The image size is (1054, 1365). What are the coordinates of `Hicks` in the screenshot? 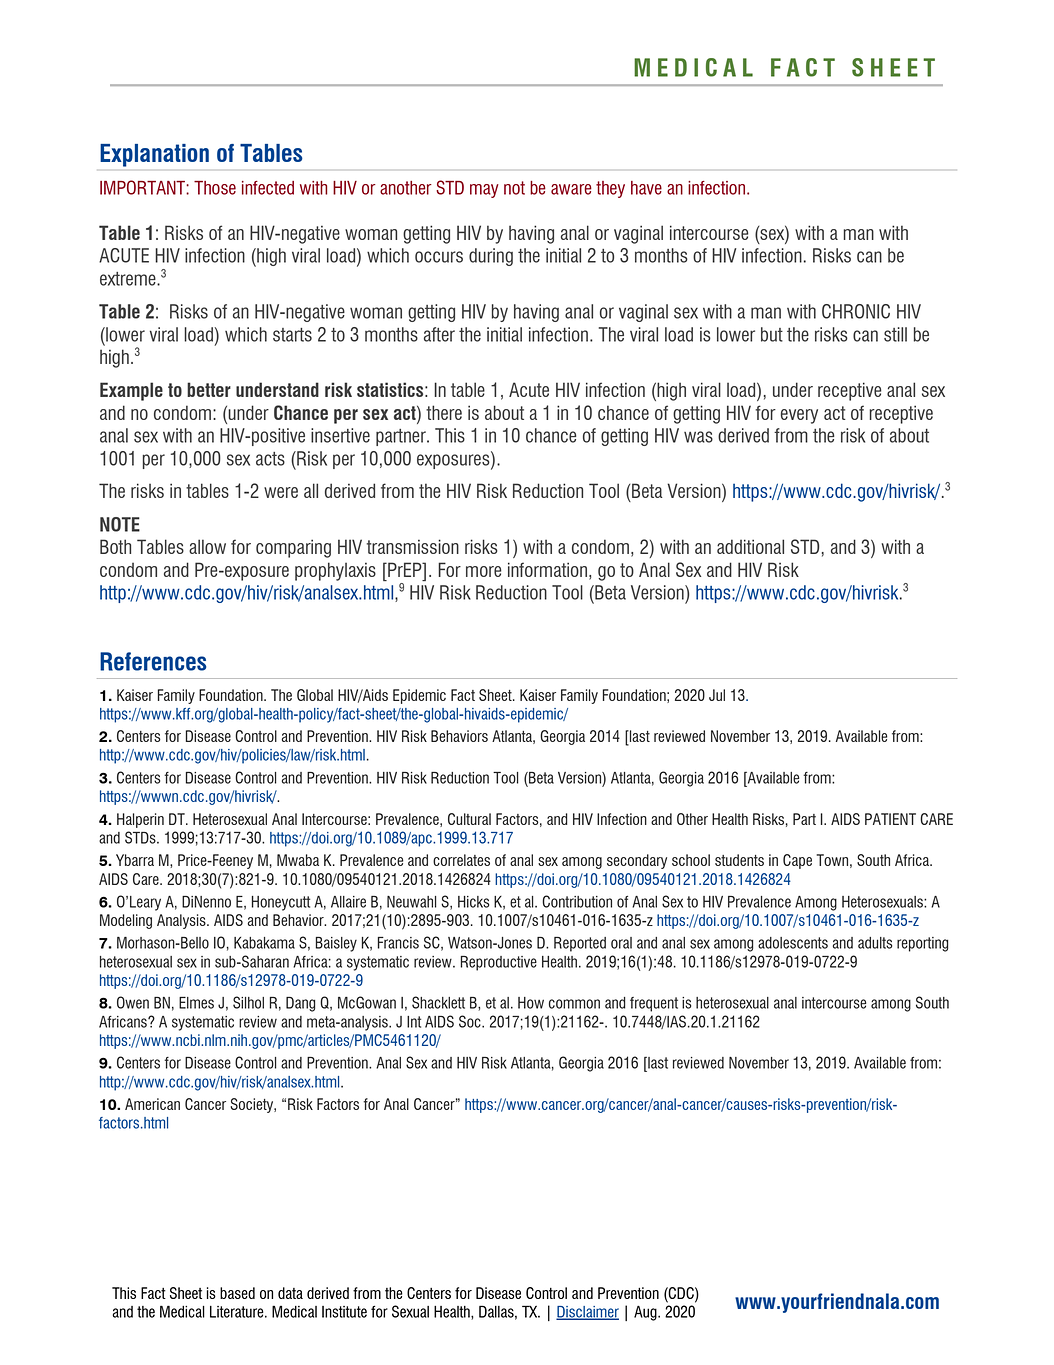 It's located at (473, 902).
